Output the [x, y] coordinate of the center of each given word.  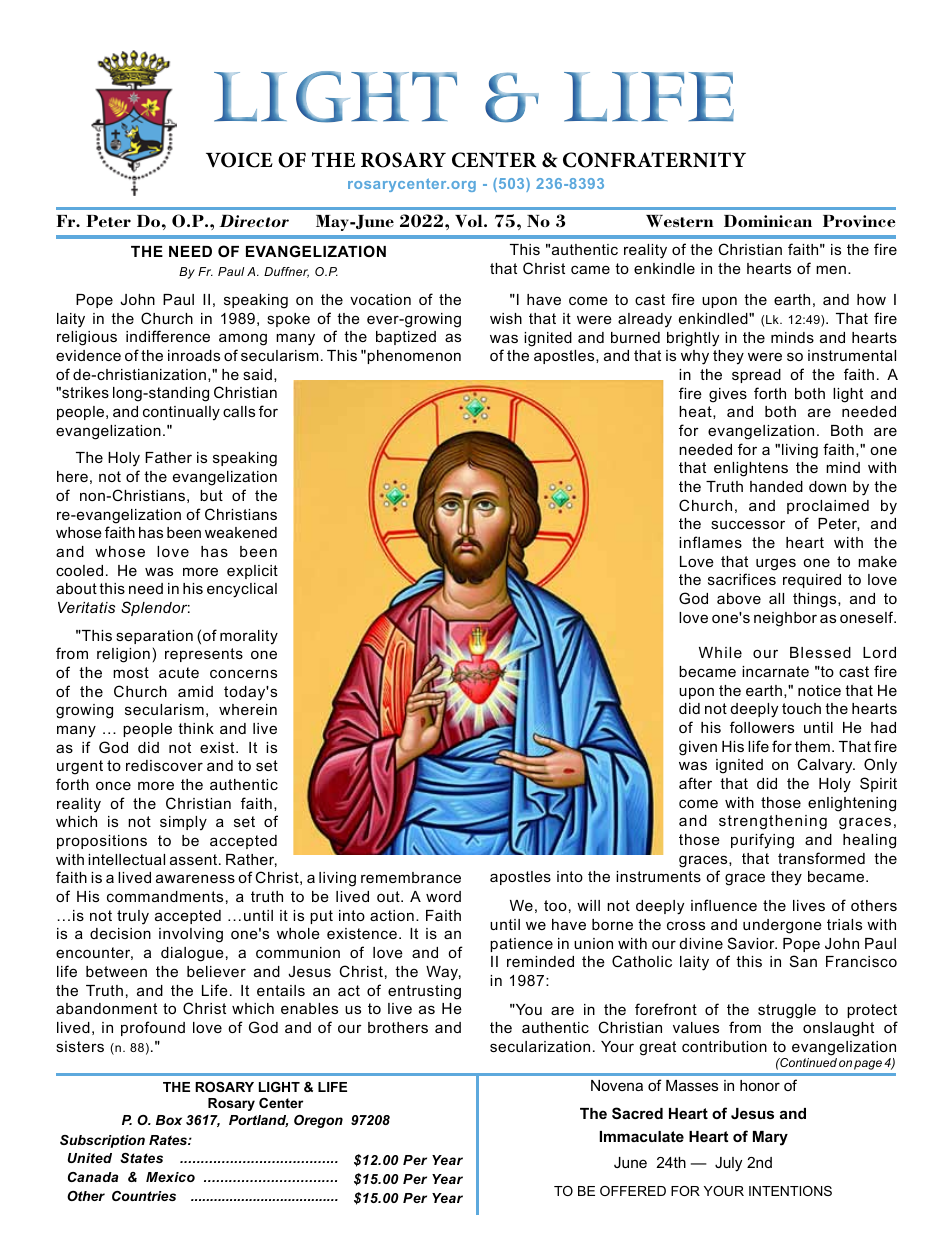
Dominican [768, 221]
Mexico [170, 1177]
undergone [782, 926]
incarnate [775, 671]
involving [191, 935]
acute [179, 672]
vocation [380, 299]
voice [239, 160]
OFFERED [633, 1191]
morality [249, 637]
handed [776, 486]
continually [181, 413]
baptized [406, 338]
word [443, 896]
